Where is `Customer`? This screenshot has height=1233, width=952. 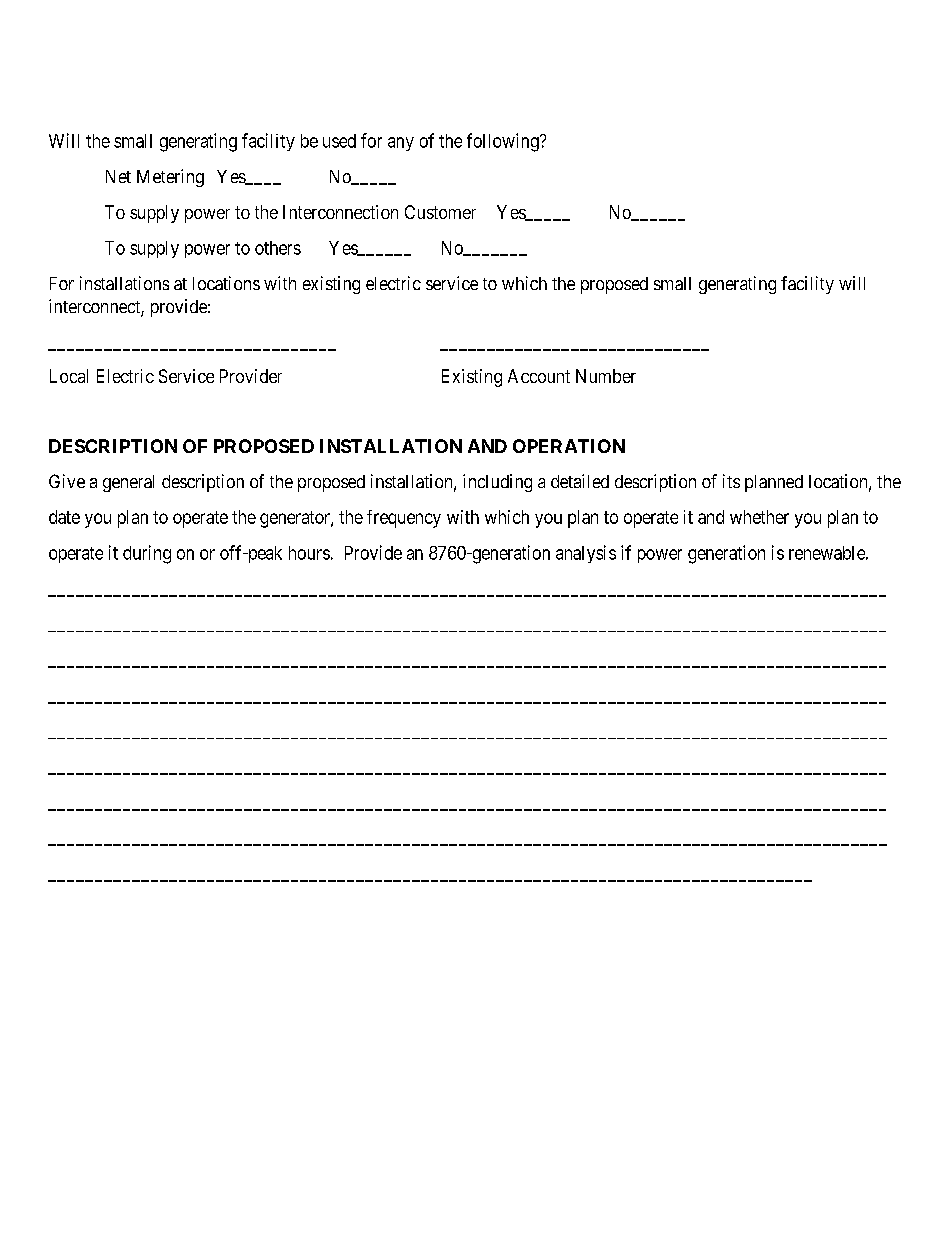
Customer is located at coordinates (440, 212).
